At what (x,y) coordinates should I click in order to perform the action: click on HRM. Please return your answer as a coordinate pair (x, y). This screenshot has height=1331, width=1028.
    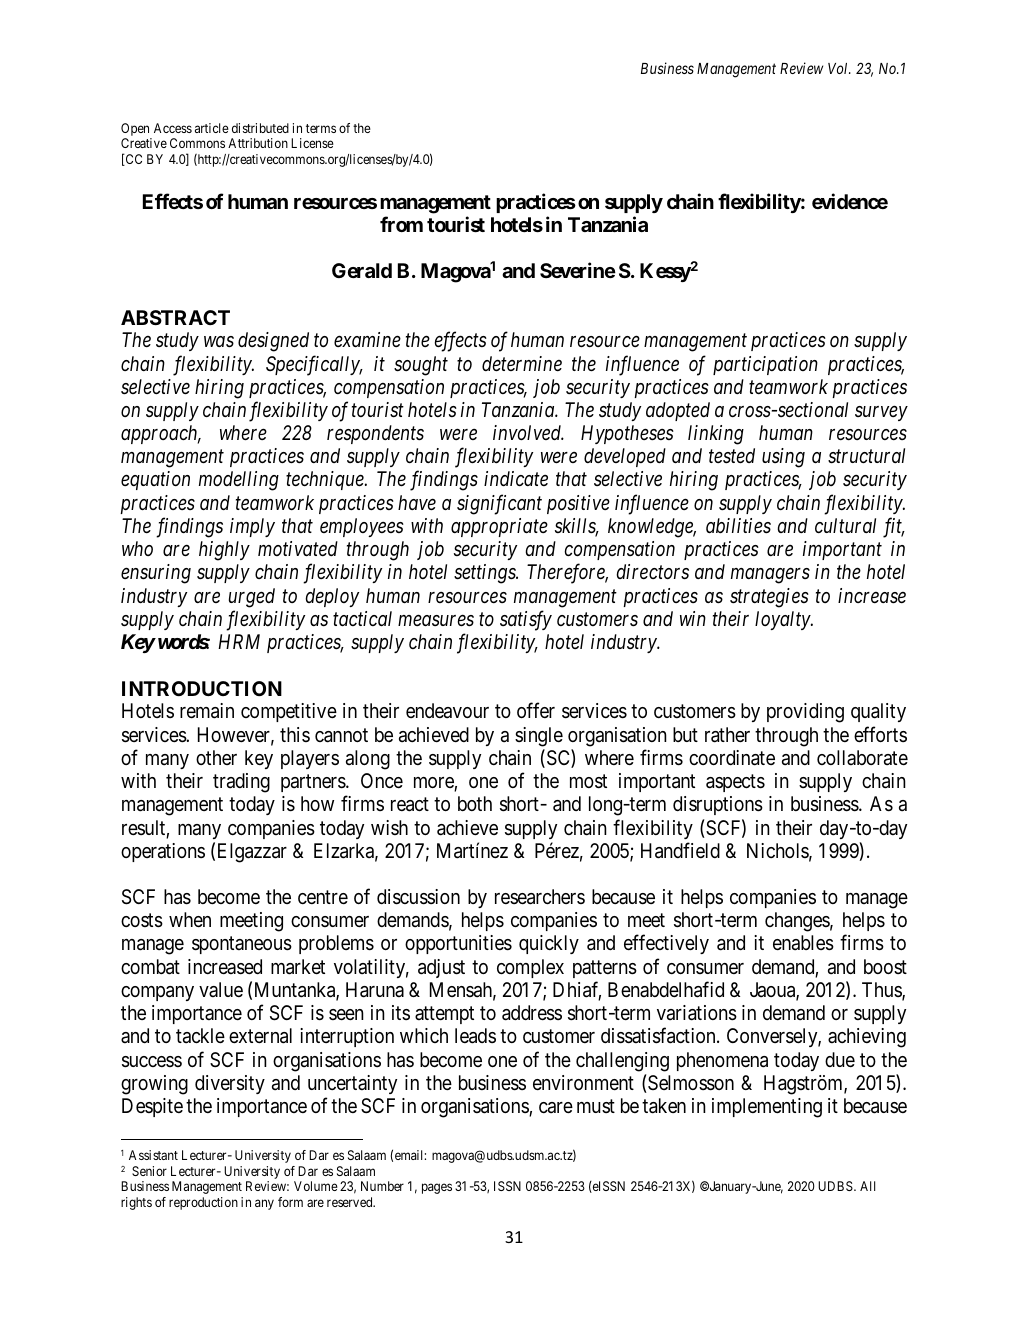
    Looking at the image, I should click on (239, 641).
